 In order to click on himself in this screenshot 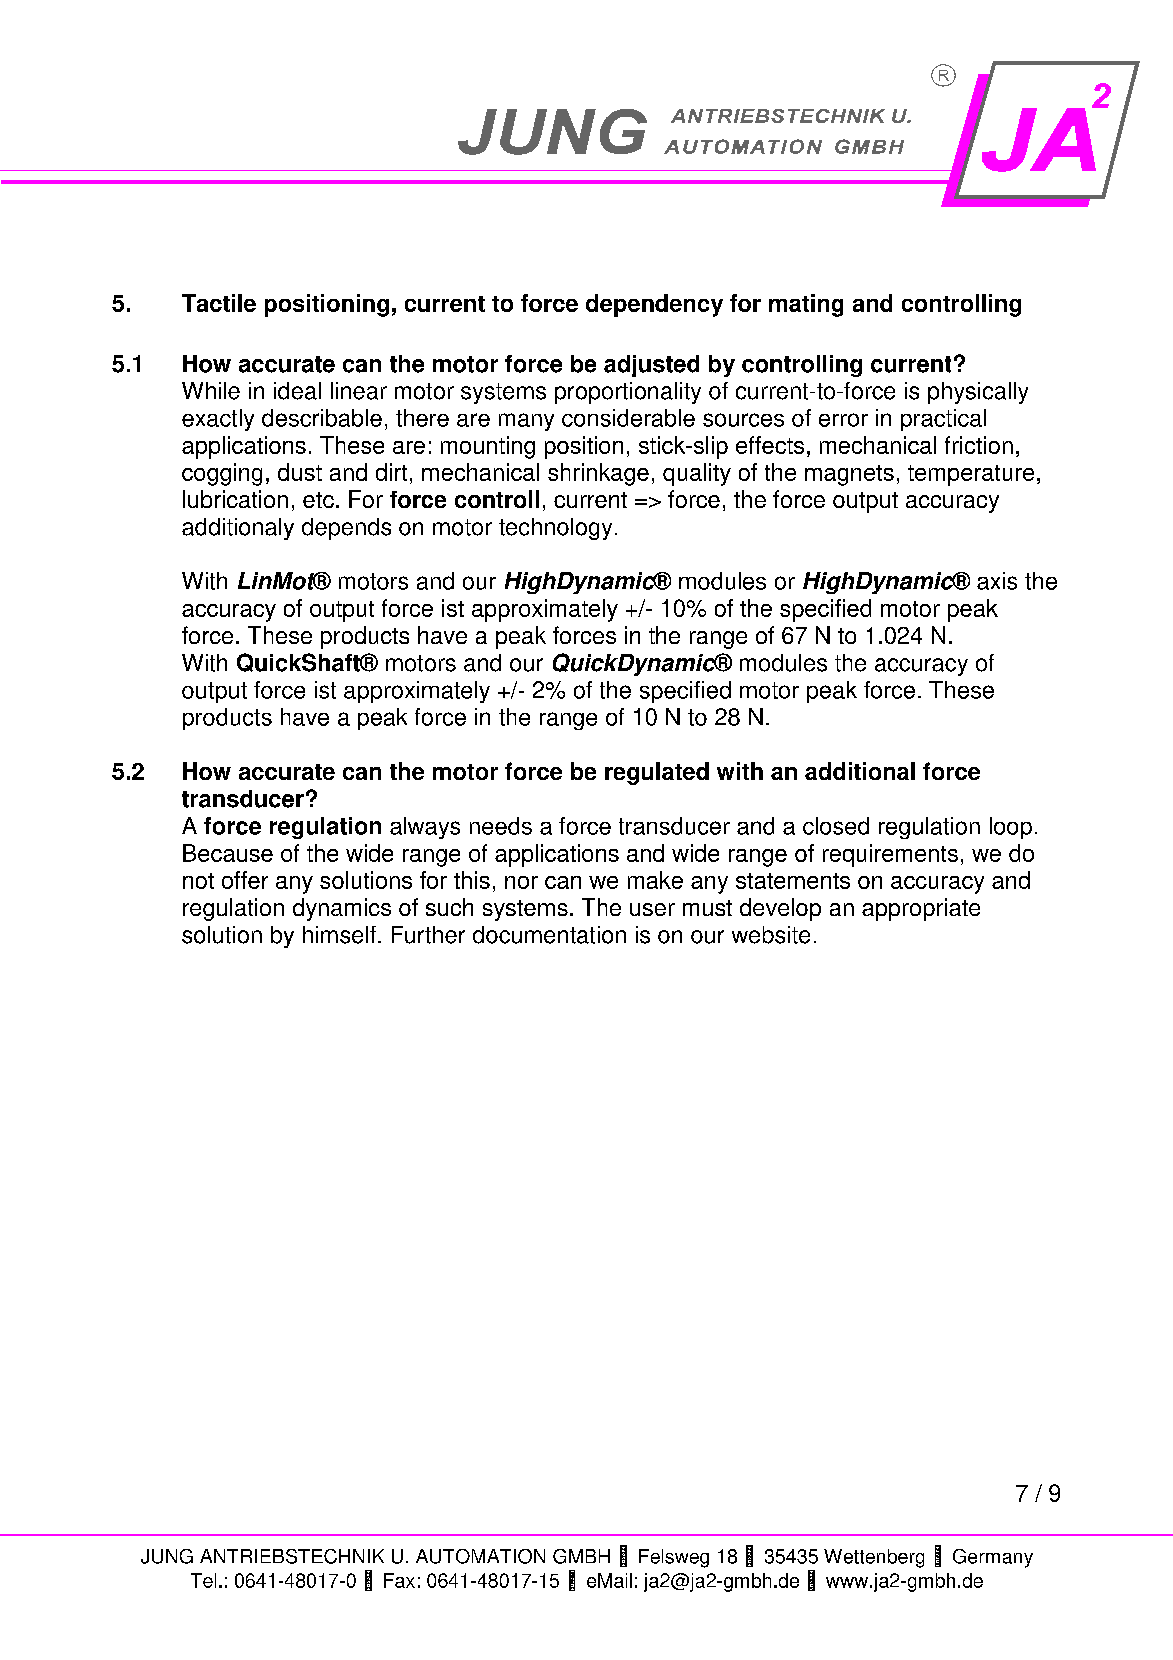, I will do `click(339, 935)`.
